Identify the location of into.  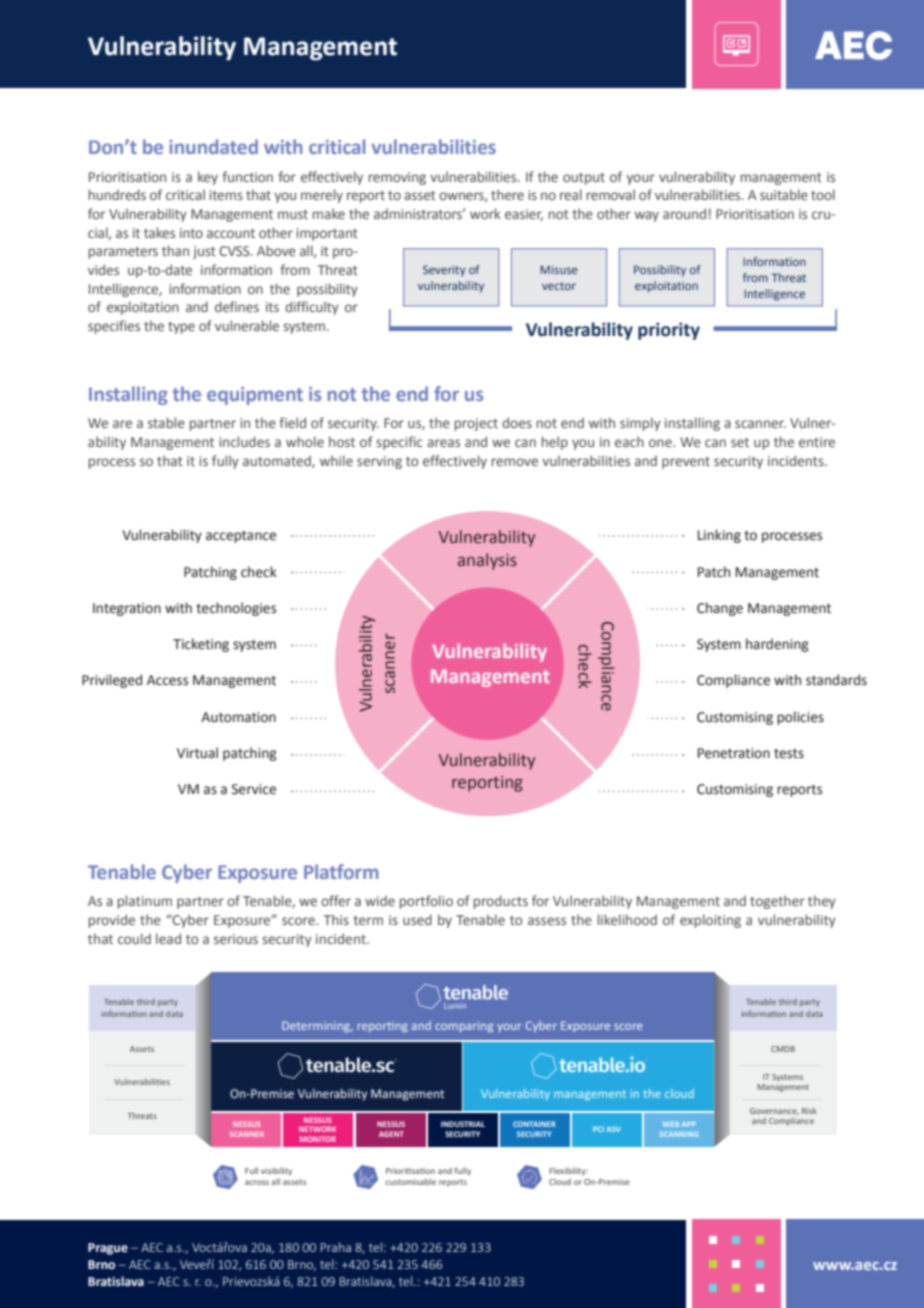
(191, 233).
